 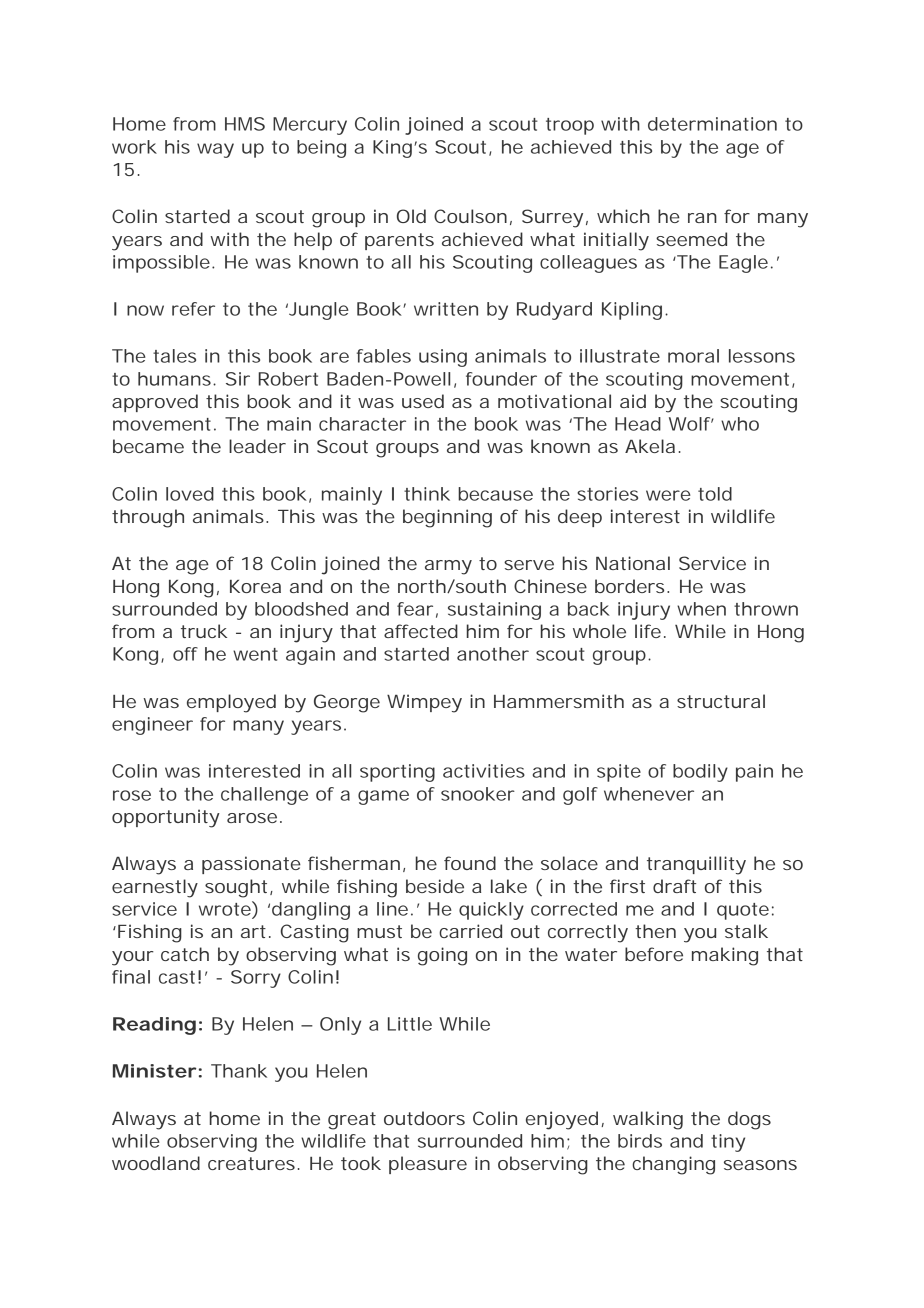 I want to click on National, so click(x=633, y=563).
